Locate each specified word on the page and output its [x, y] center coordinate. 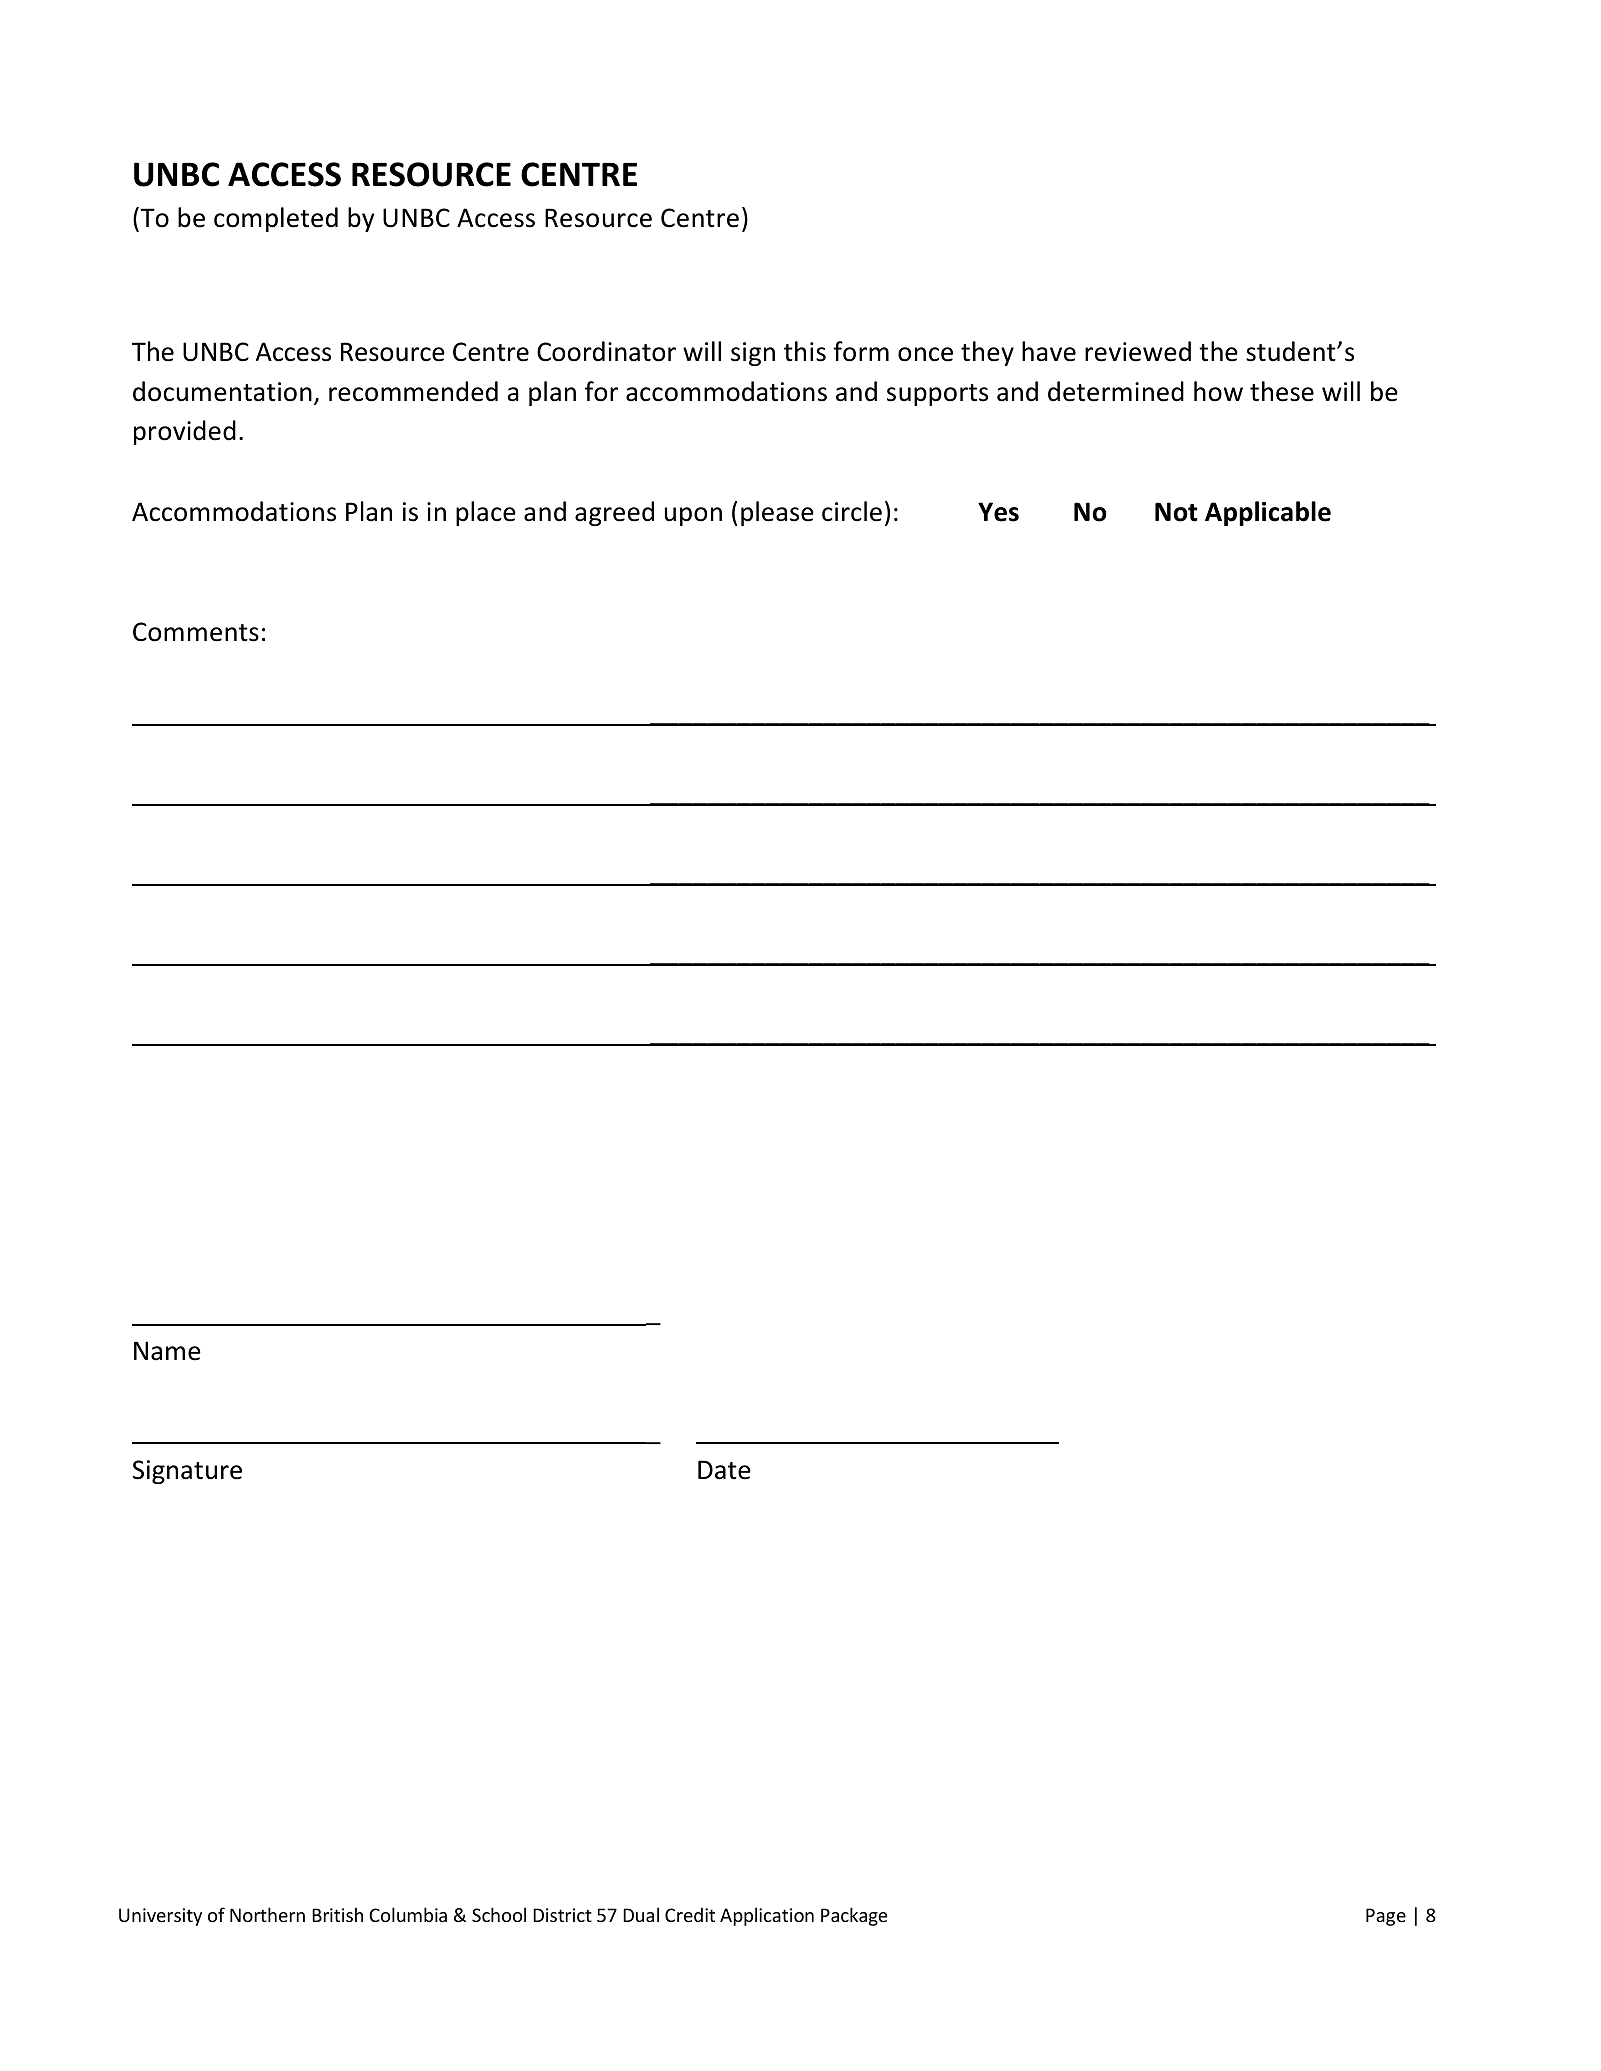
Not [1176, 512]
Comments [196, 632]
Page [1386, 1917]
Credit [690, 1914]
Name [167, 1351]
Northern [267, 1914]
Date [724, 1470]
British [337, 1914]
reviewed [1138, 351]
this [805, 351]
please [777, 513]
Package [854, 1916]
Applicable [1268, 513]
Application [767, 1916]
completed [276, 219]
